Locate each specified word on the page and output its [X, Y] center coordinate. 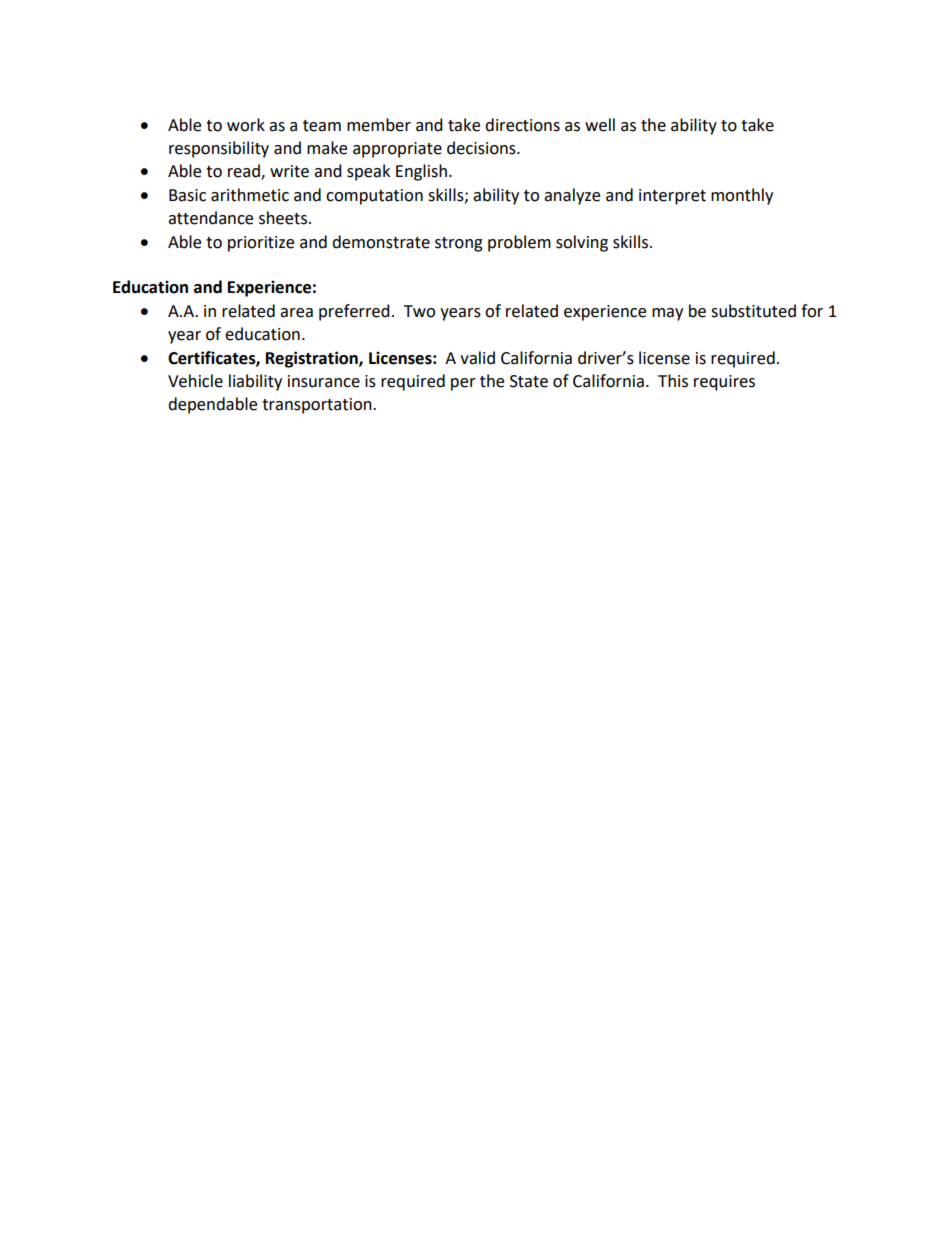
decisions [482, 148]
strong [459, 244]
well [600, 125]
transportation [318, 406]
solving [582, 243]
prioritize [261, 244]
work [246, 125]
